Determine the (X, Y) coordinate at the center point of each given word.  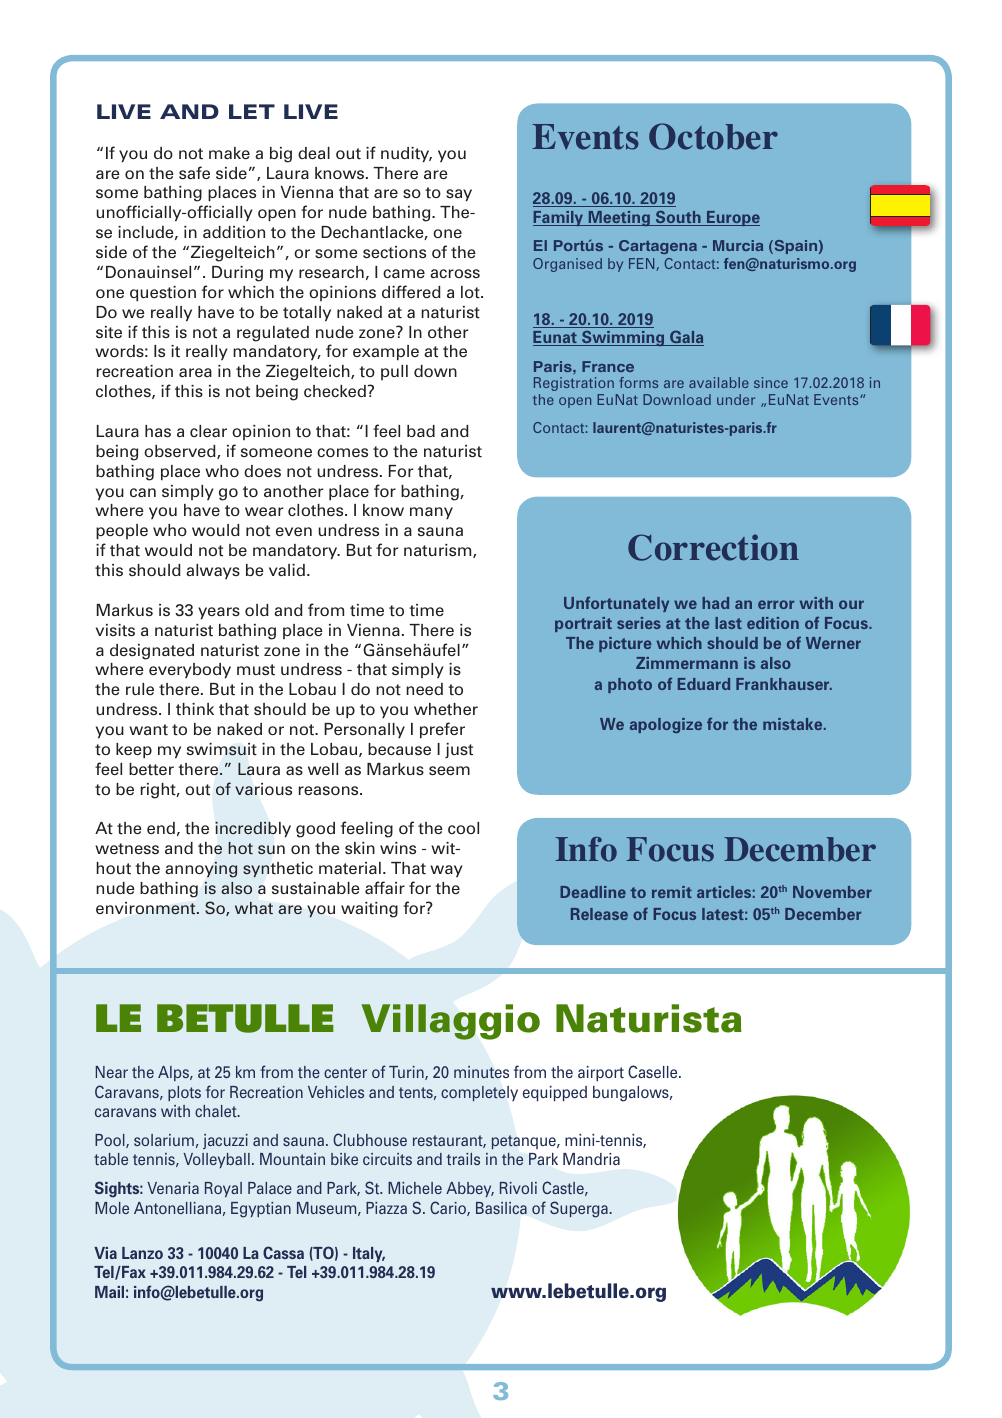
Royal (223, 1189)
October (713, 136)
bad (421, 431)
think (195, 709)
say (459, 195)
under (736, 399)
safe (194, 173)
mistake (794, 724)
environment (147, 908)
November (832, 892)
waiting (369, 910)
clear (208, 431)
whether (446, 709)
